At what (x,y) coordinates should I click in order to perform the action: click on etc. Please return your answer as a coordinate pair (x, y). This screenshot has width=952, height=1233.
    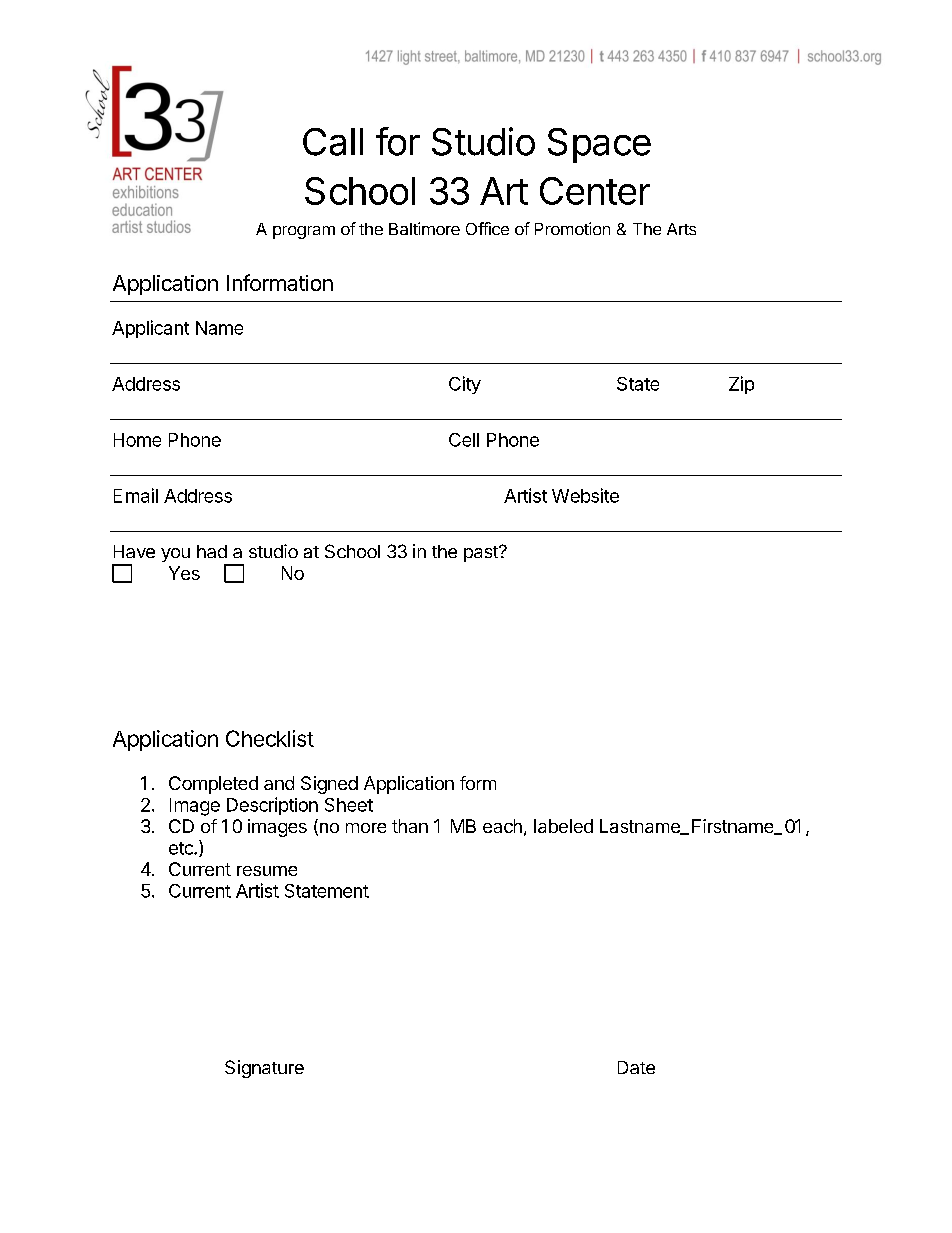
    Looking at the image, I should click on (182, 848).
